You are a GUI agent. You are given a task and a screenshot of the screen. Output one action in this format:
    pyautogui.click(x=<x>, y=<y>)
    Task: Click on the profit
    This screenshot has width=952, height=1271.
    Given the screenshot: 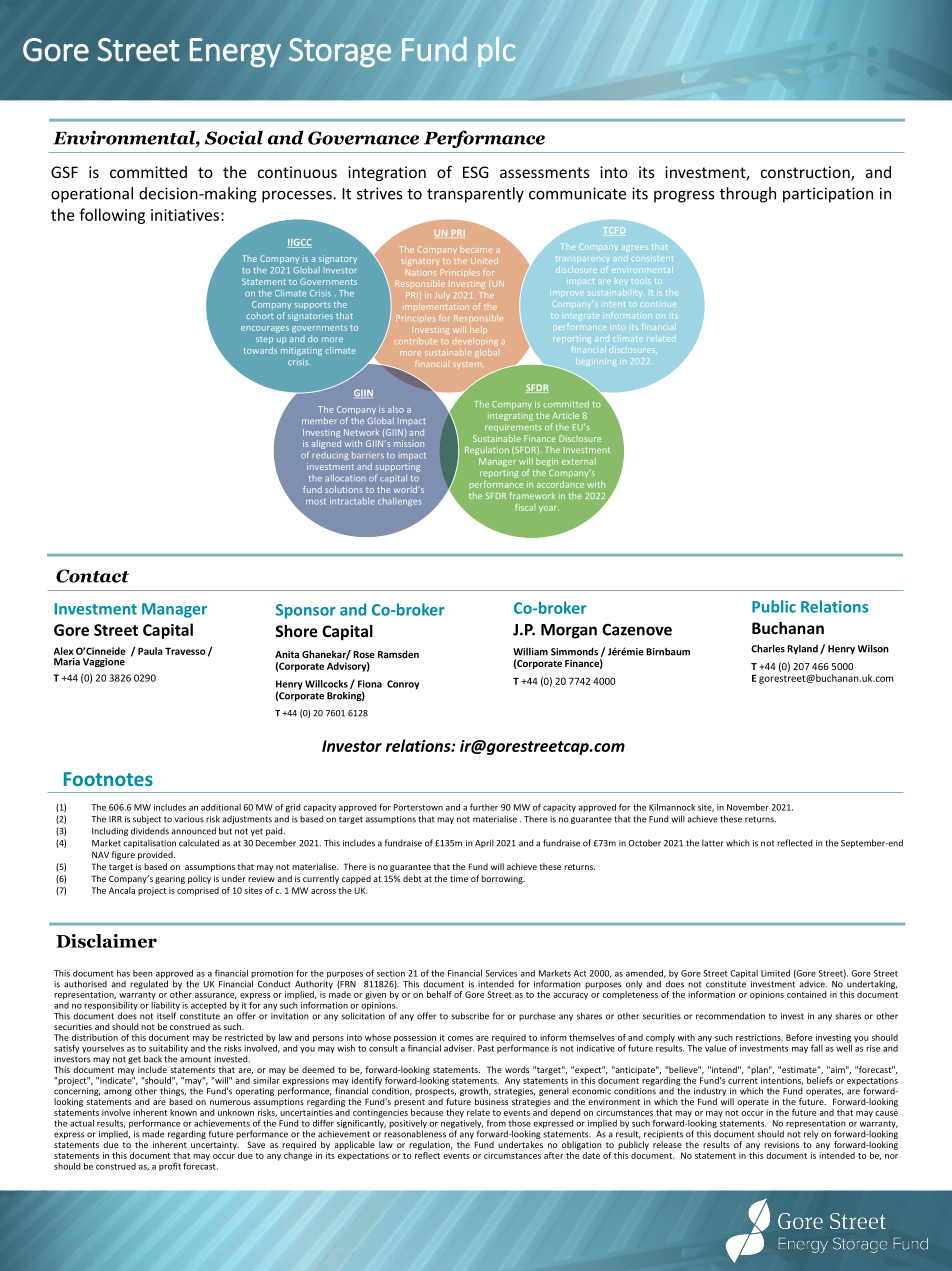 What is the action you would take?
    pyautogui.click(x=170, y=1167)
